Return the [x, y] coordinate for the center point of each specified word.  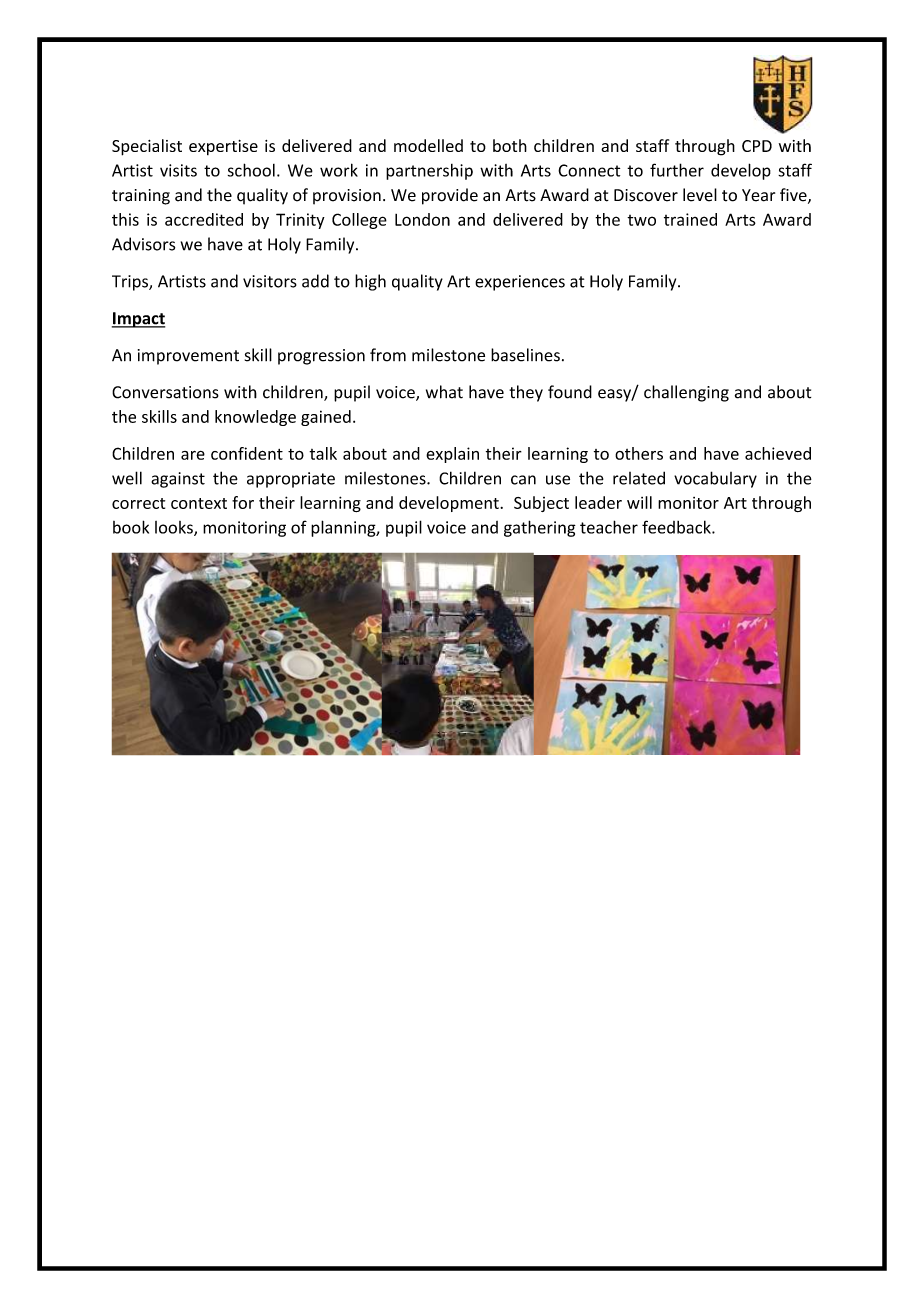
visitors [270, 281]
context [199, 503]
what [444, 392]
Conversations [165, 392]
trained [690, 219]
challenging [686, 393]
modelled [428, 145]
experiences [520, 283]
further [677, 170]
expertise [223, 147]
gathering [540, 528]
